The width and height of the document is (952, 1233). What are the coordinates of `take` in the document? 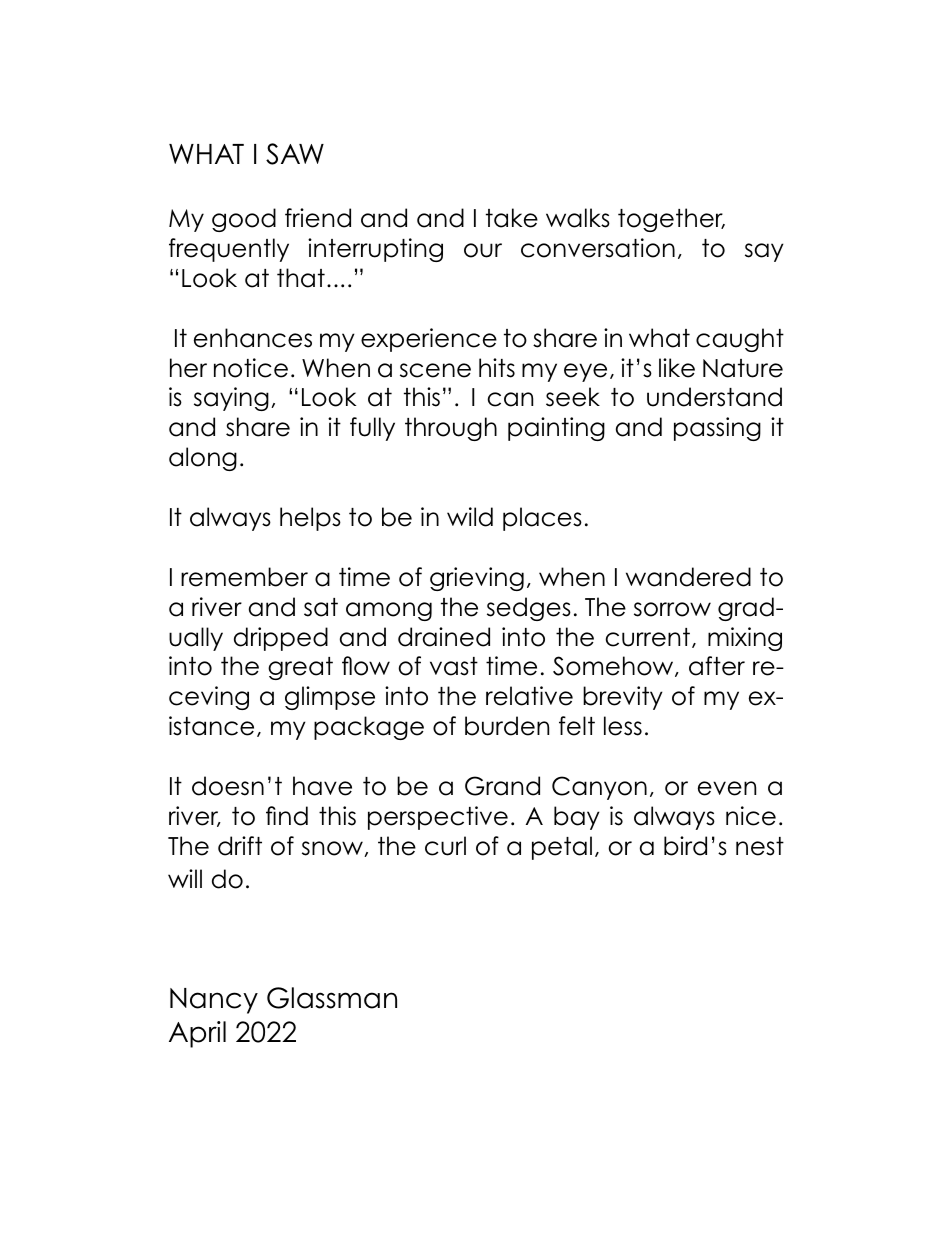 It's located at (512, 218).
